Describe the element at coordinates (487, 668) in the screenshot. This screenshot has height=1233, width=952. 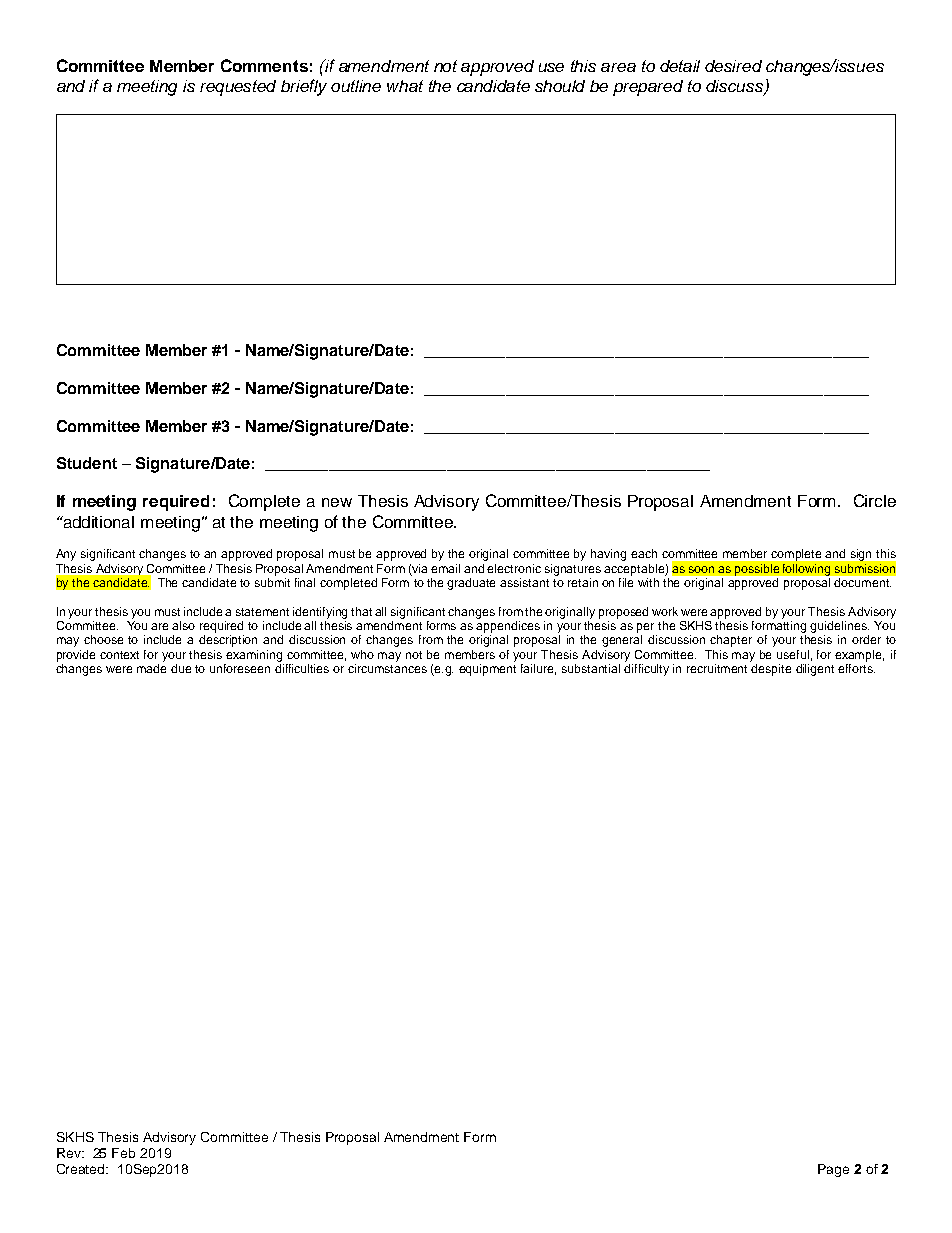
I see `equipment` at that location.
